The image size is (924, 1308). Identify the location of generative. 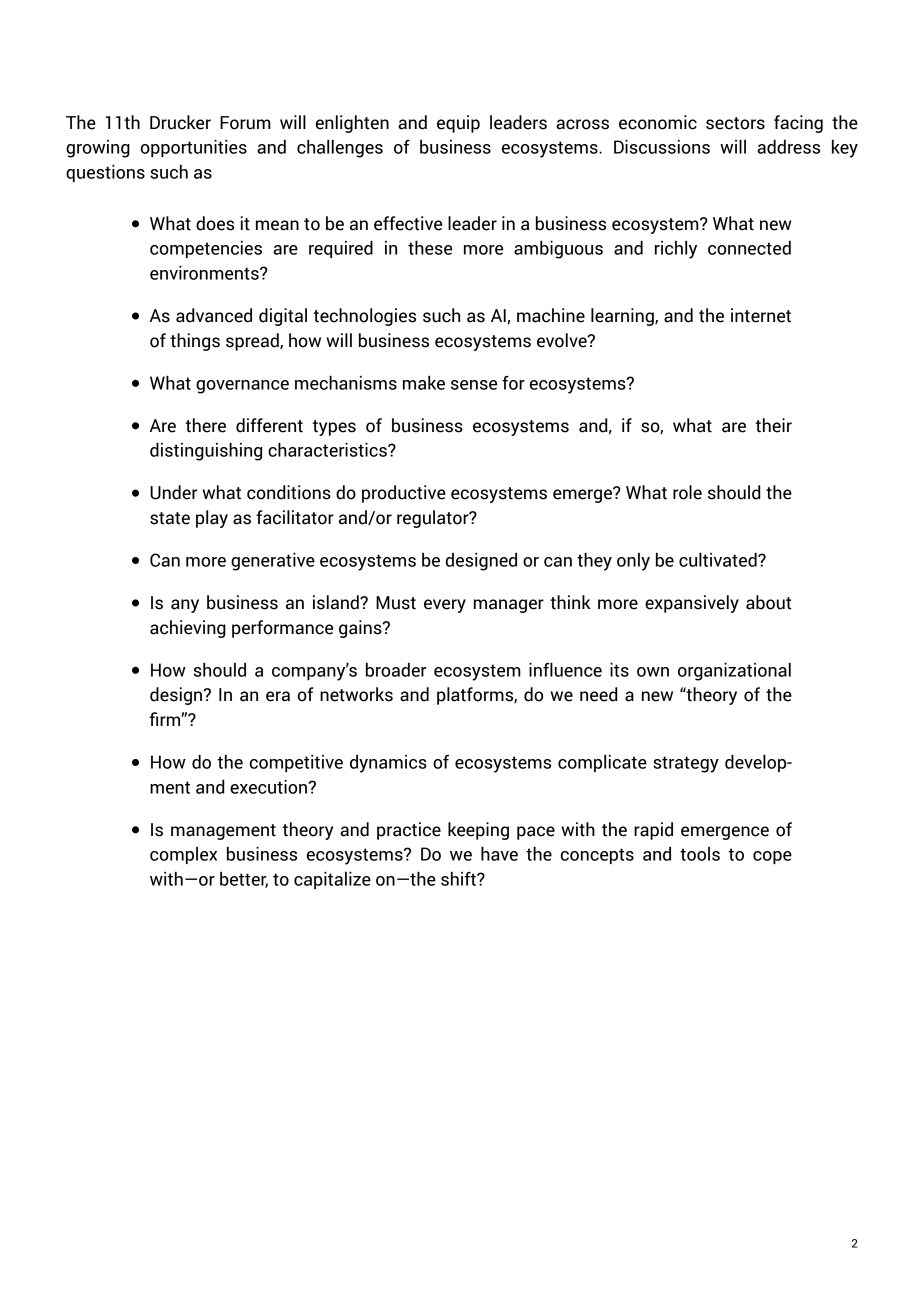
(273, 562).
